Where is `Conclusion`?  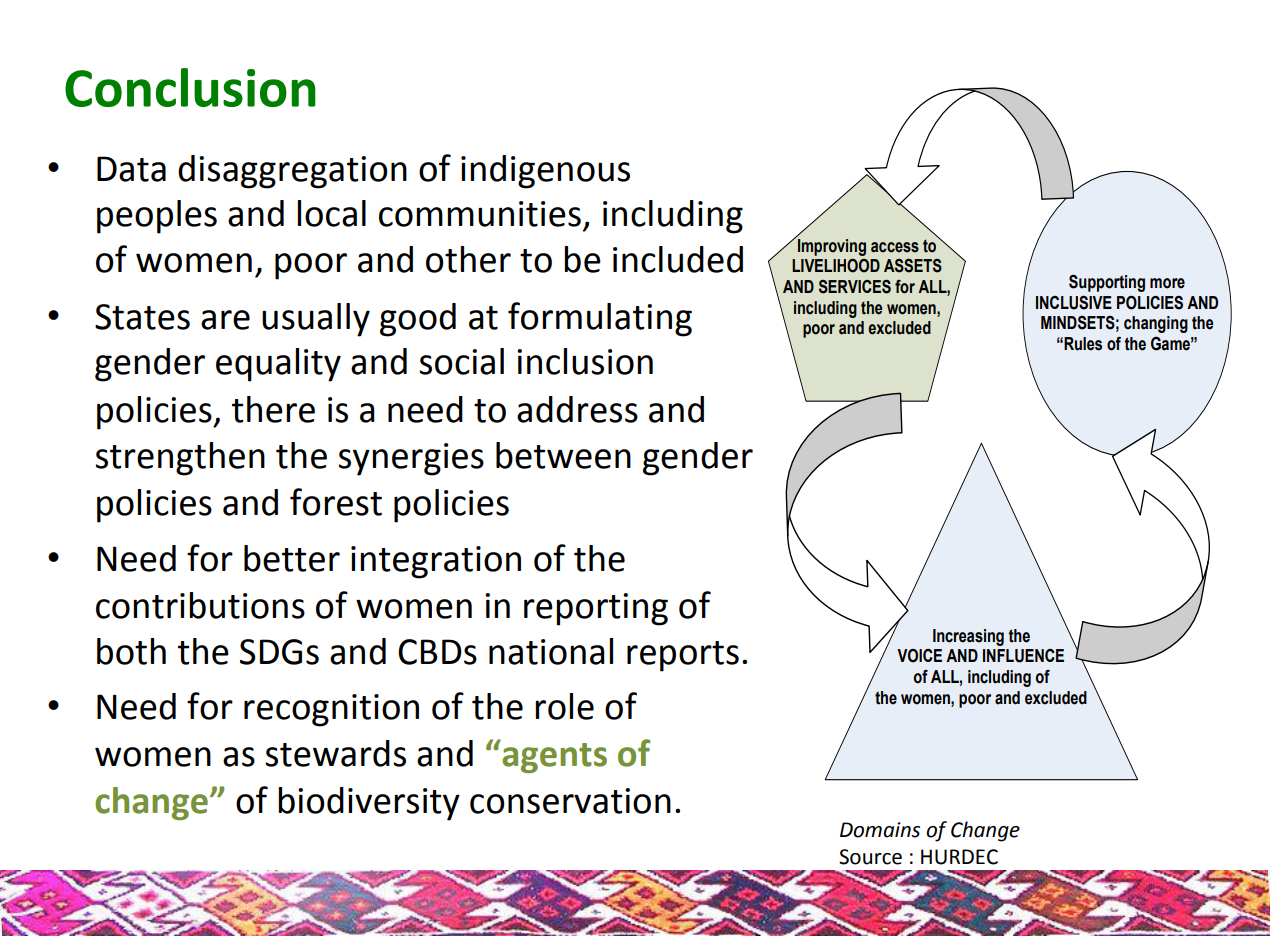 Conclusion is located at coordinates (190, 87).
